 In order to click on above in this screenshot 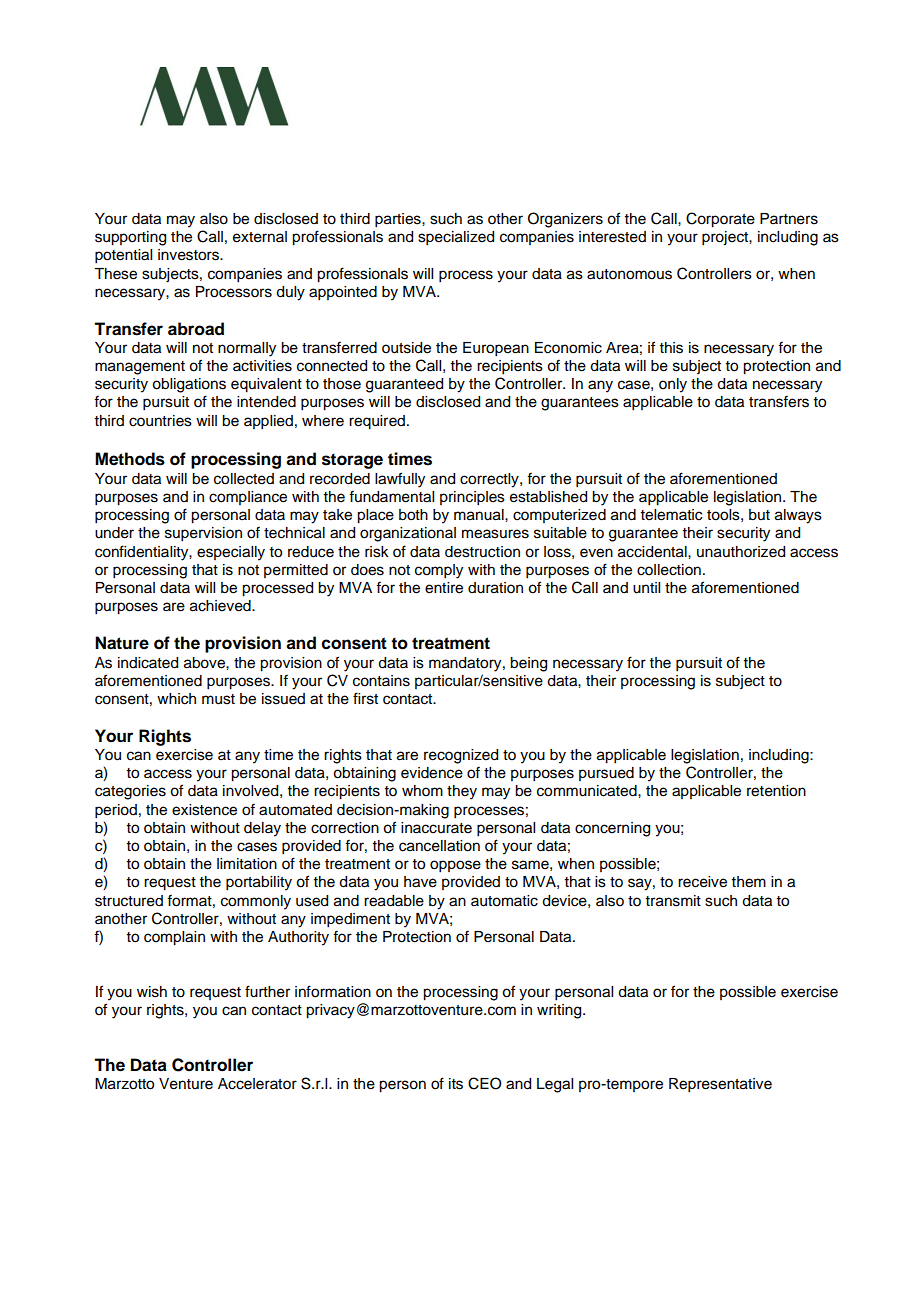, I will do `click(205, 663)`.
